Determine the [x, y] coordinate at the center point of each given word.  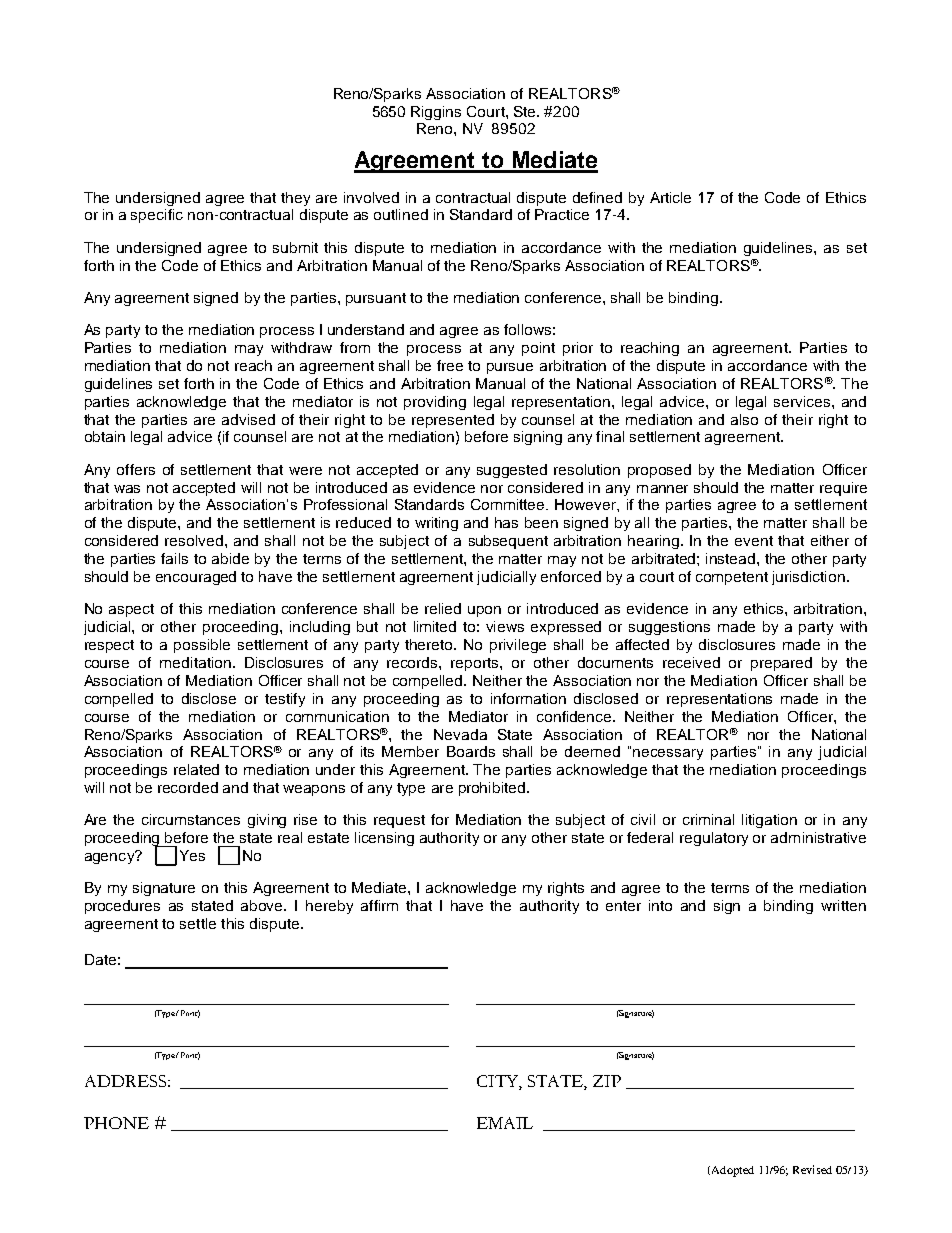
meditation [195, 662]
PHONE [116, 1123]
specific [157, 216]
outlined [401, 214]
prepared [781, 664]
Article [670, 197]
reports [476, 664]
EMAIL [505, 1123]
